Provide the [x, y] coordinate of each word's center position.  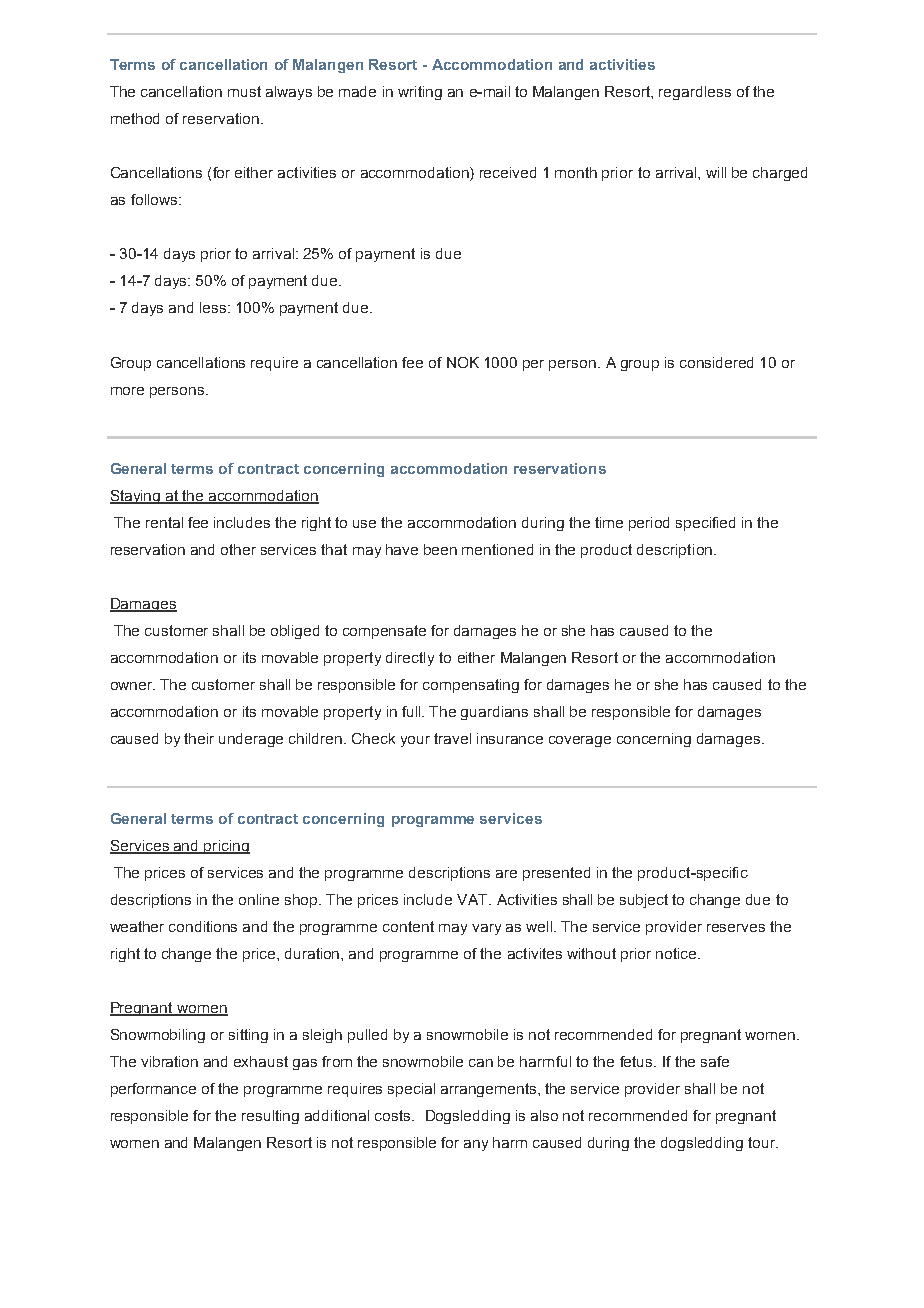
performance [153, 1090]
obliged [295, 632]
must [244, 91]
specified [705, 524]
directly [410, 659]
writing [420, 93]
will [716, 172]
